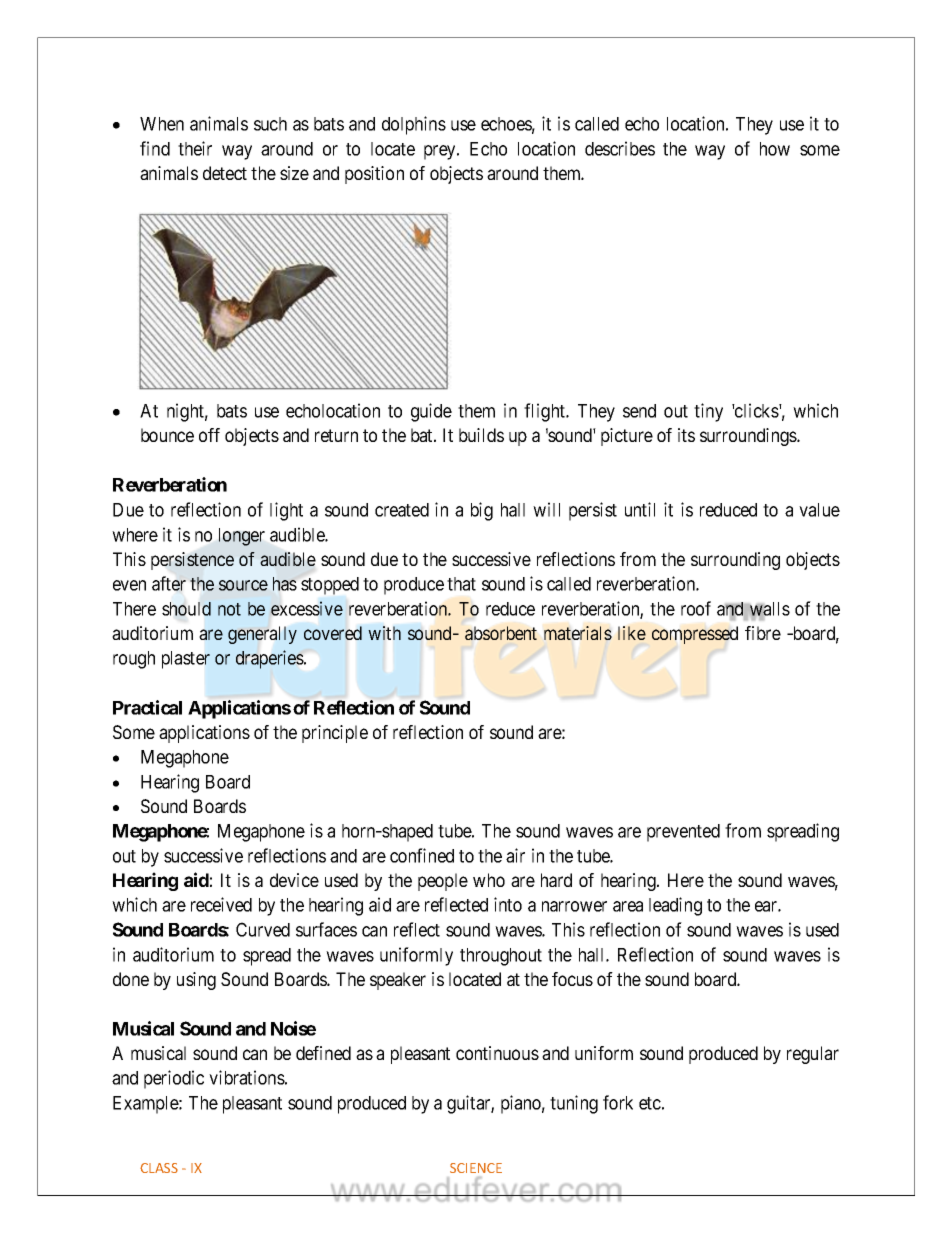  What do you see at coordinates (775, 149) in the image?
I see `how` at bounding box center [775, 149].
